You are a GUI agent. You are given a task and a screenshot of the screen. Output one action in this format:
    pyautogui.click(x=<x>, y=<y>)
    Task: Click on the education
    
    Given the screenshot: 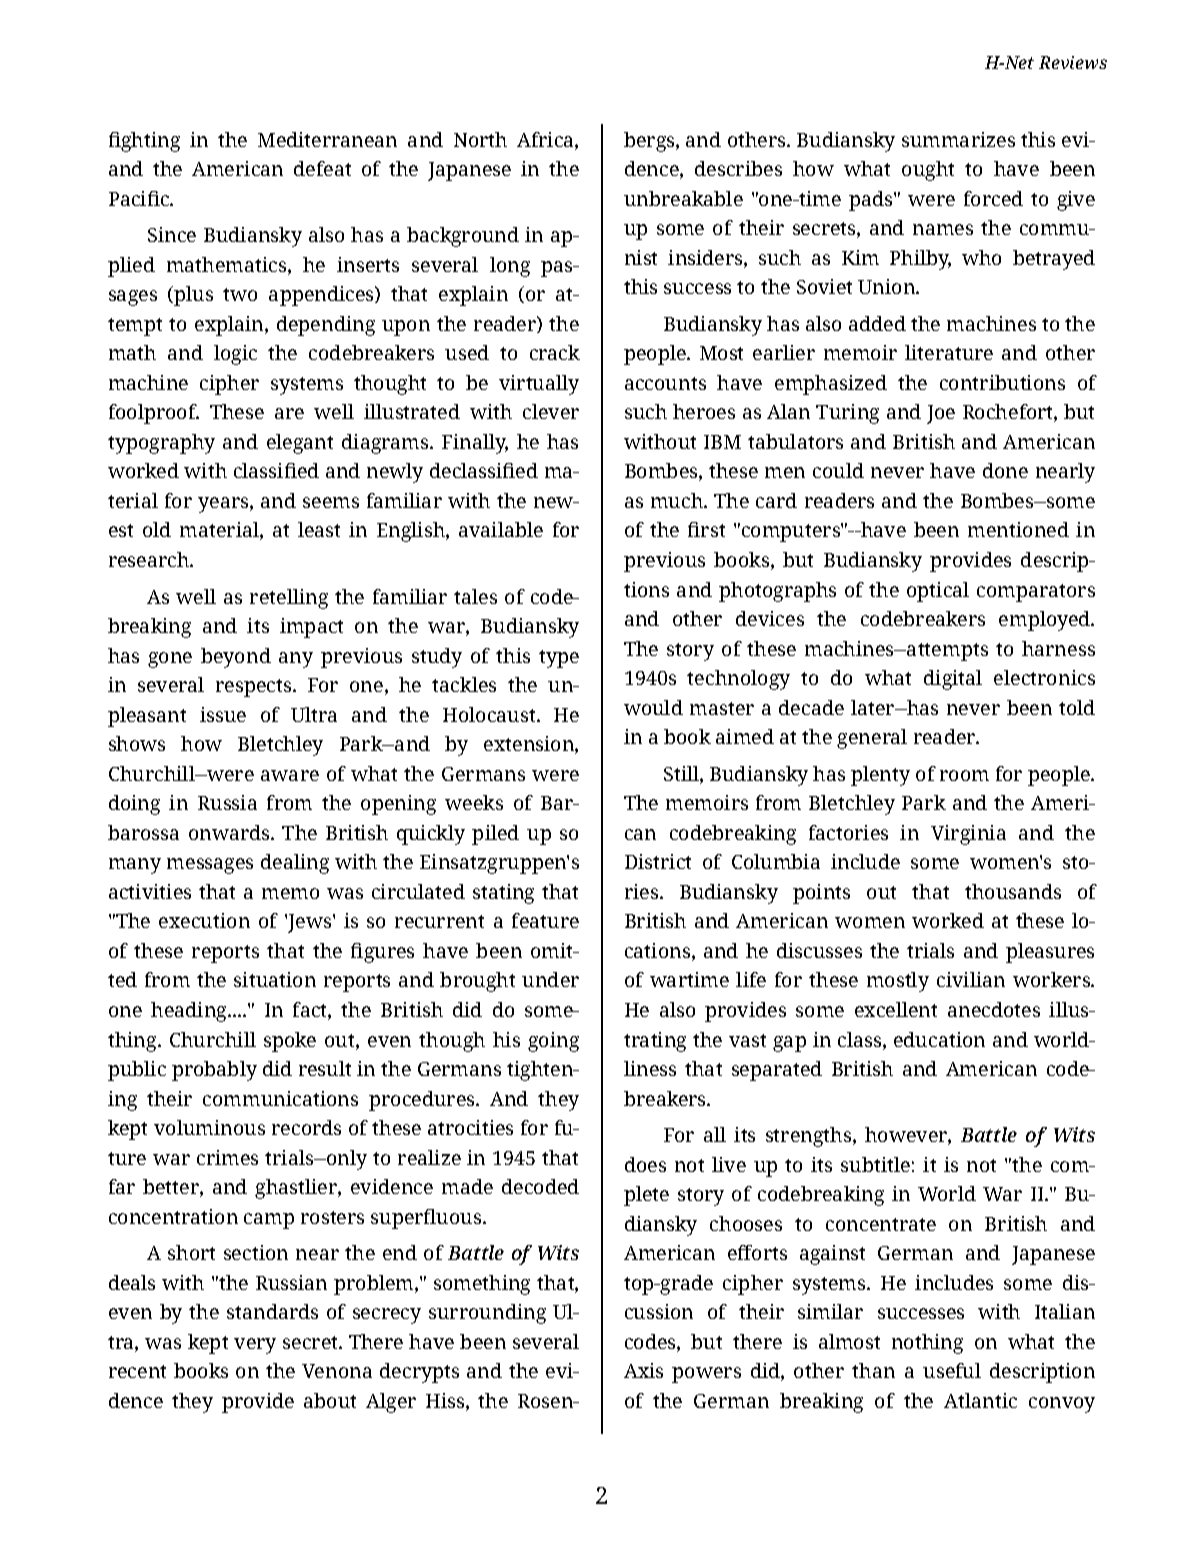 What is the action you would take?
    pyautogui.click(x=939, y=1039)
